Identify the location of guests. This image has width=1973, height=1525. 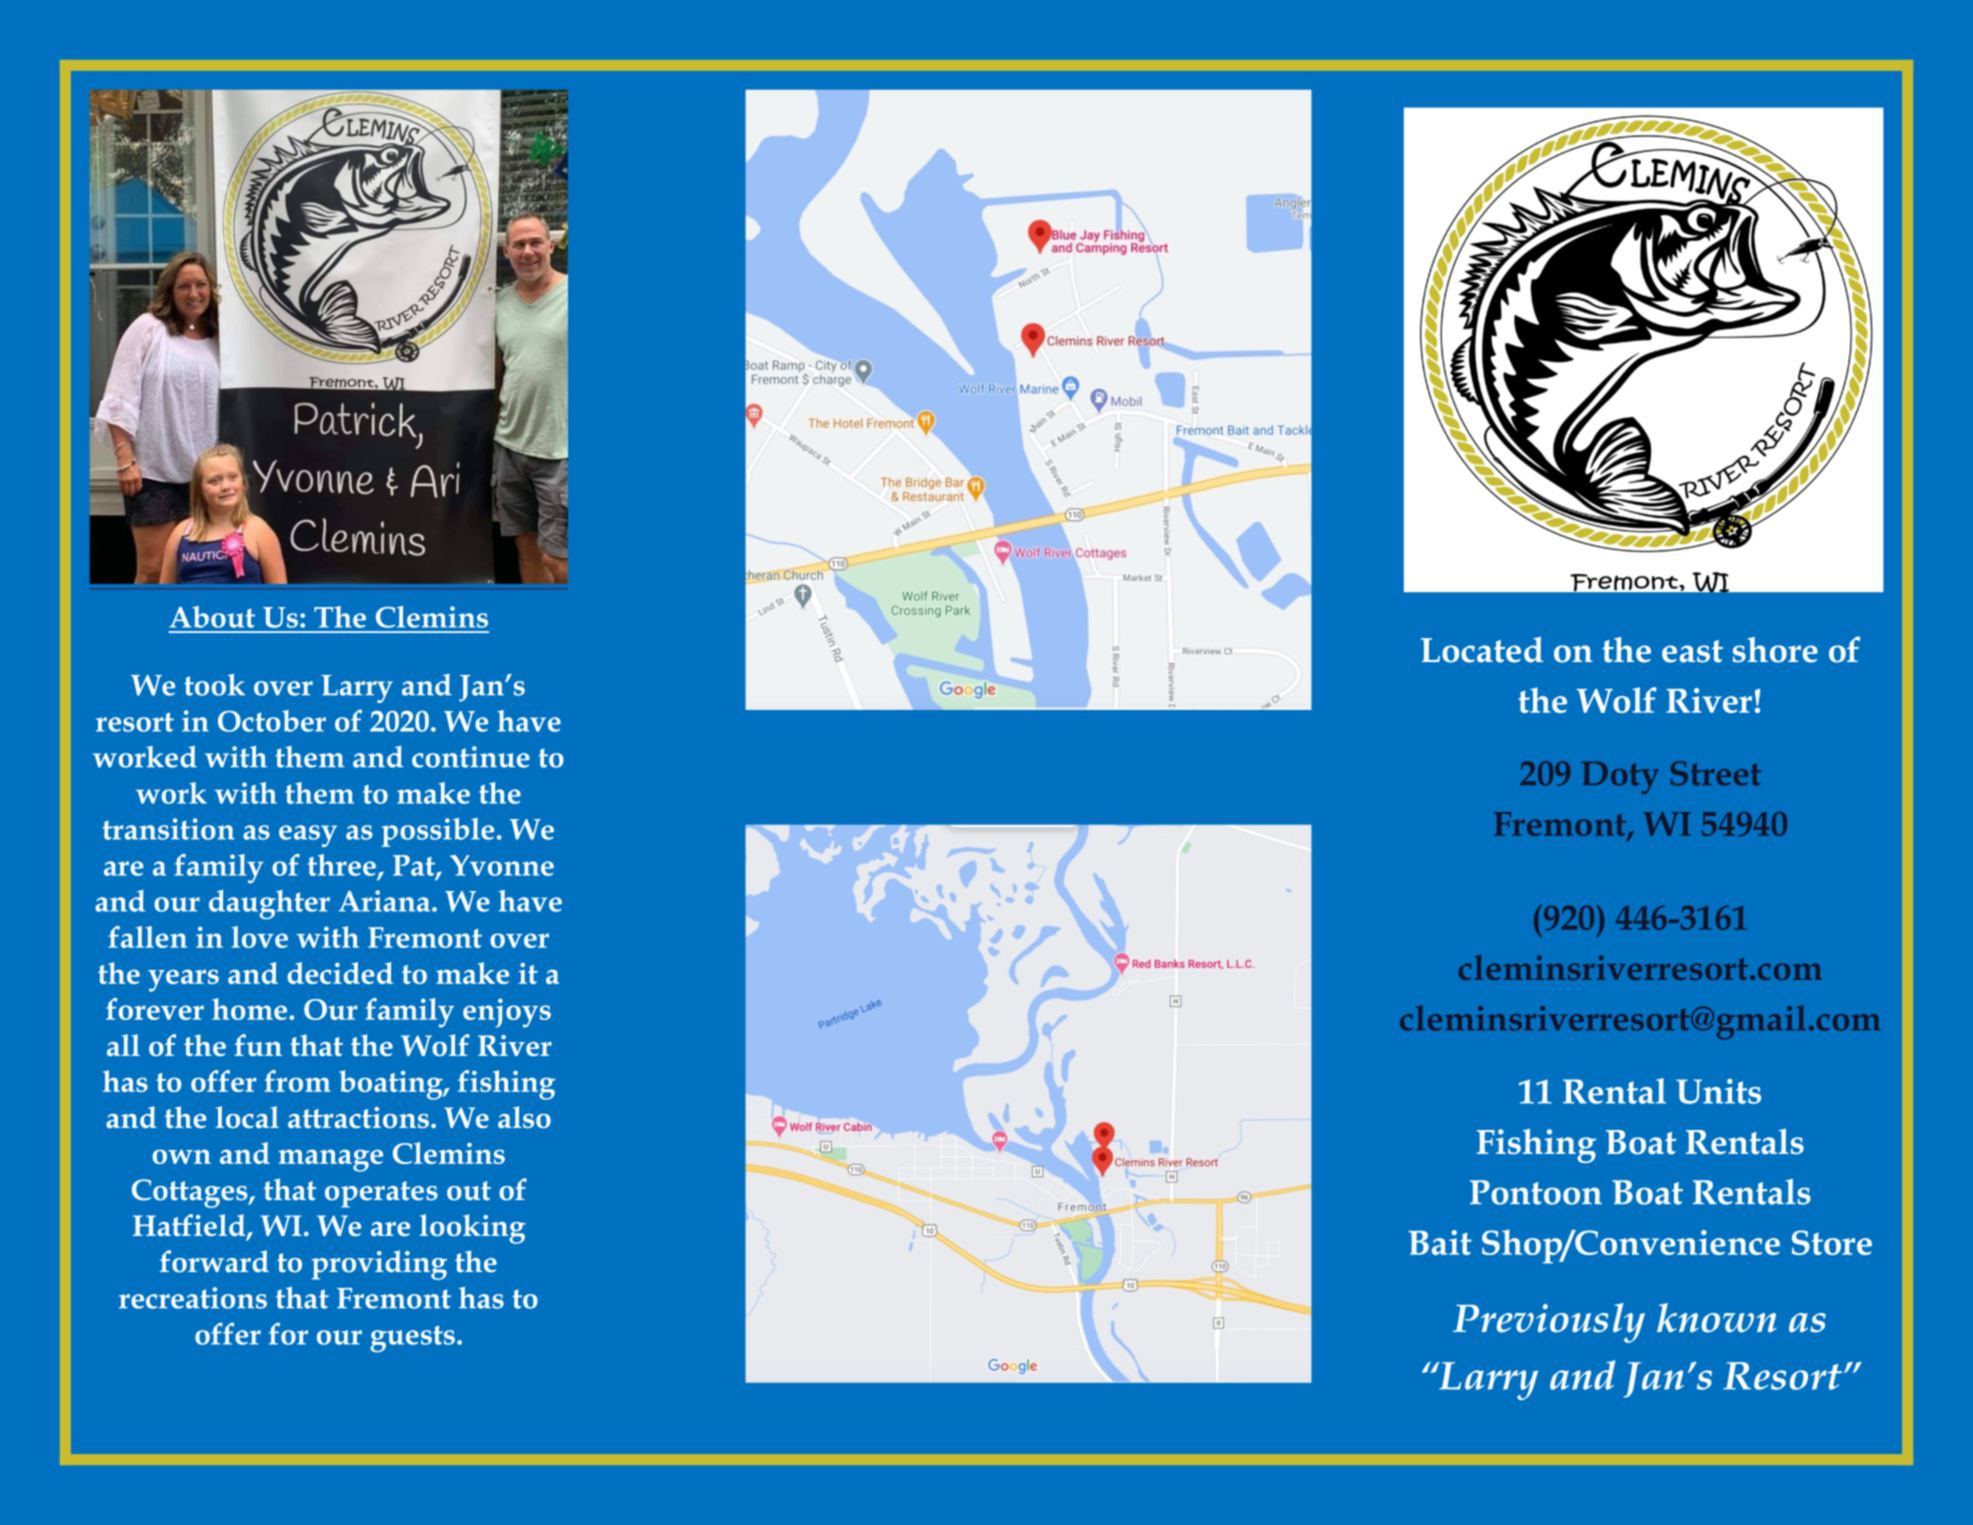
(412, 1338).
